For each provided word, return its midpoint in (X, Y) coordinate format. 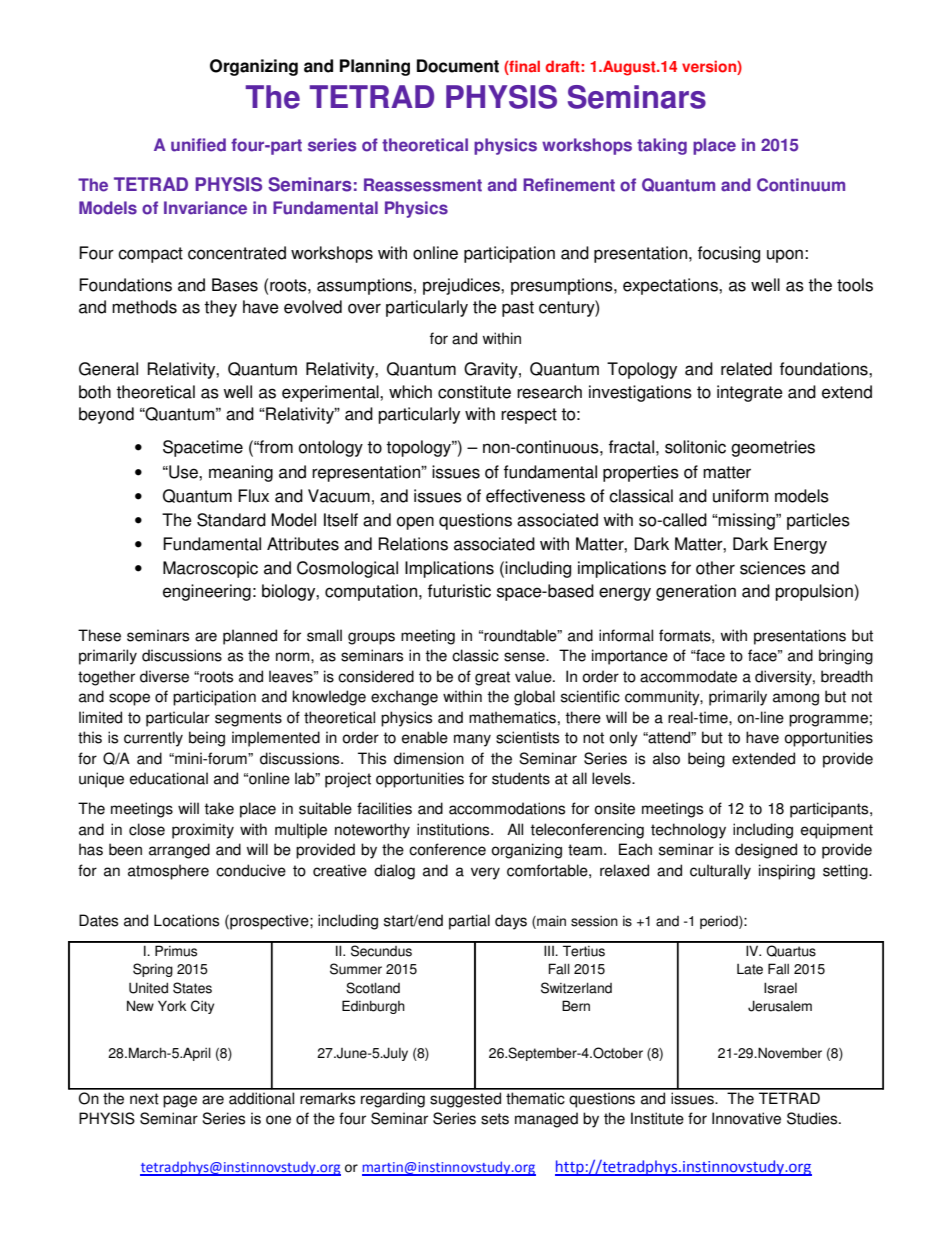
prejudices (462, 286)
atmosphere (168, 872)
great (492, 678)
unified (198, 145)
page (180, 1101)
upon (785, 256)
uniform (740, 496)
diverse (164, 676)
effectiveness (535, 496)
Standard (231, 520)
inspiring (787, 872)
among (796, 699)
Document (458, 66)
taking (662, 146)
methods (144, 307)
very (485, 873)
